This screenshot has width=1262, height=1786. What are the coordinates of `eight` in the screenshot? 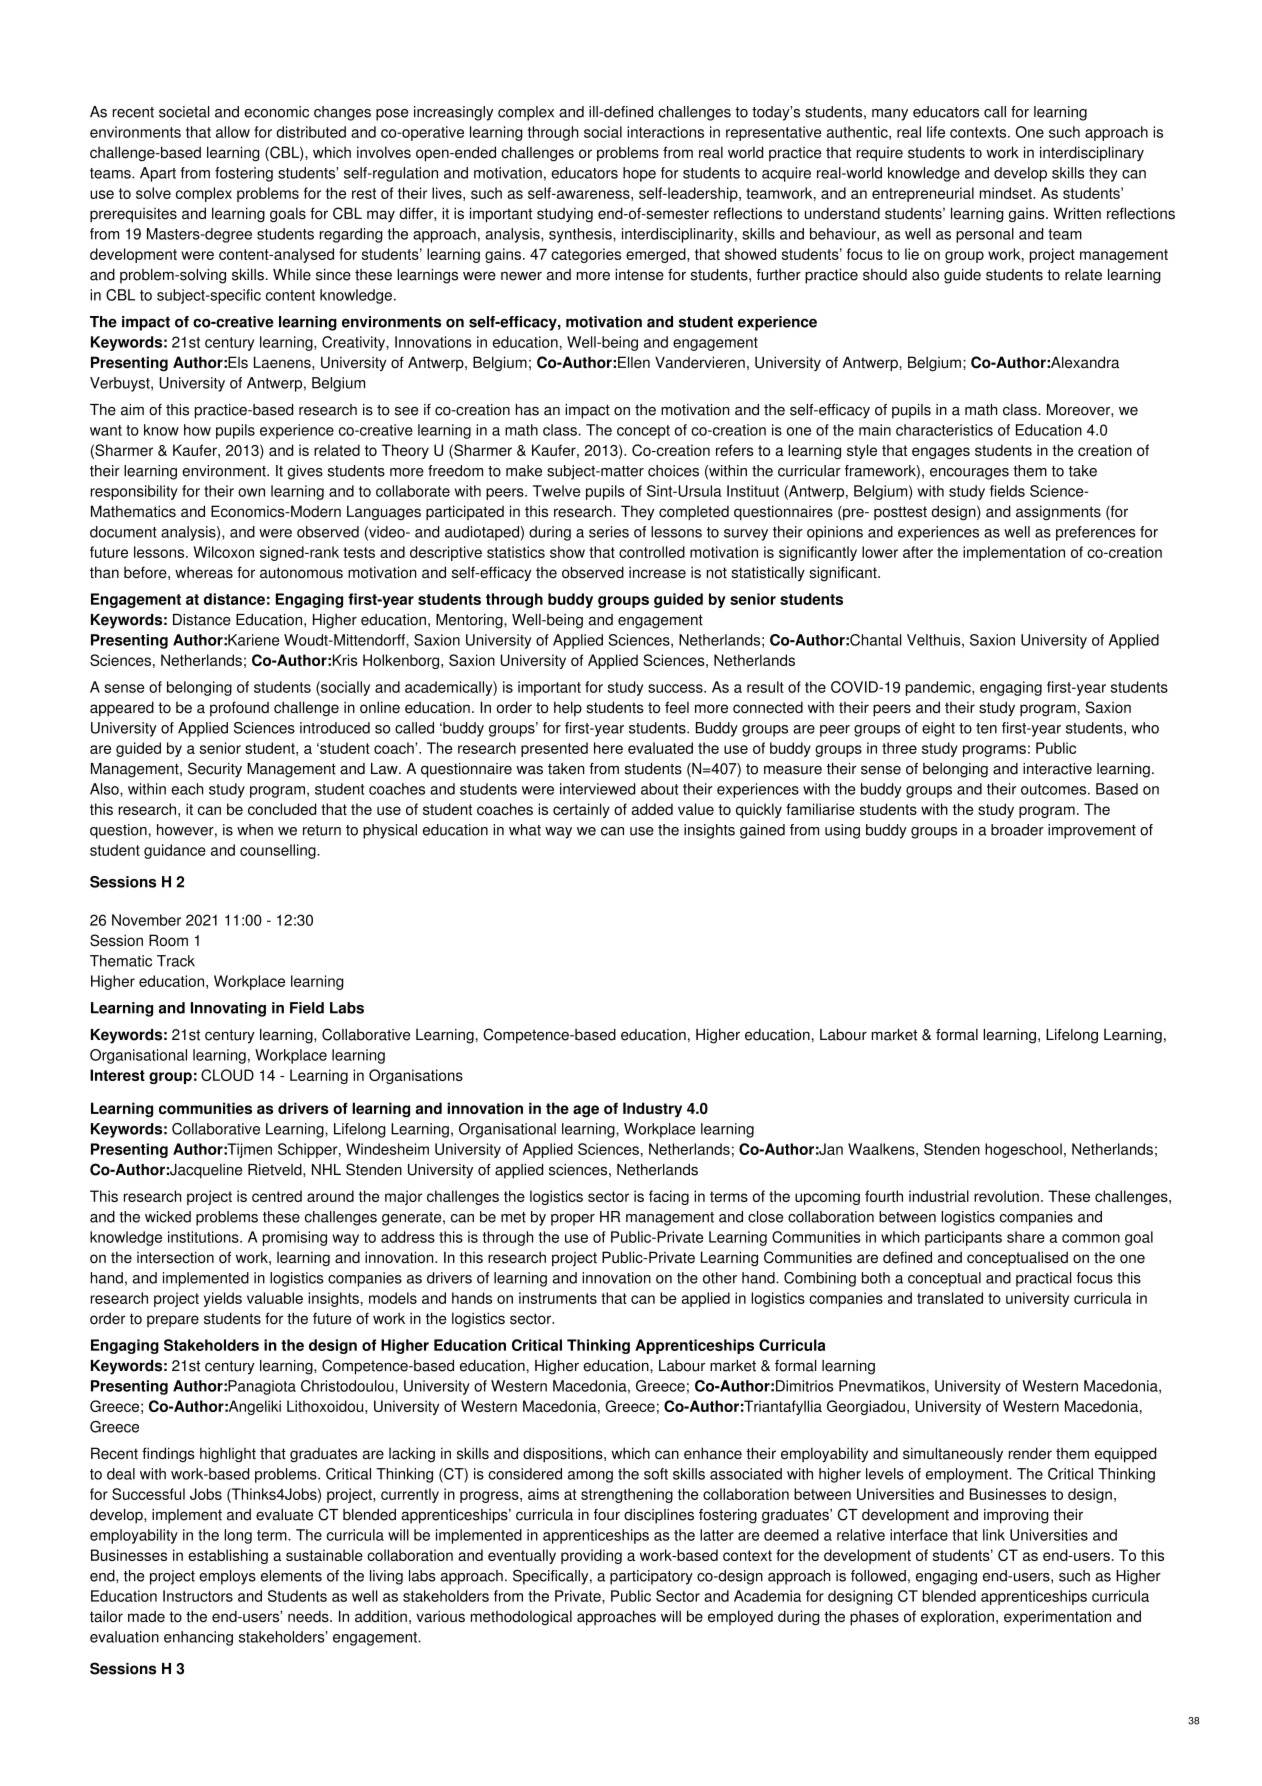 It's located at (938, 729).
